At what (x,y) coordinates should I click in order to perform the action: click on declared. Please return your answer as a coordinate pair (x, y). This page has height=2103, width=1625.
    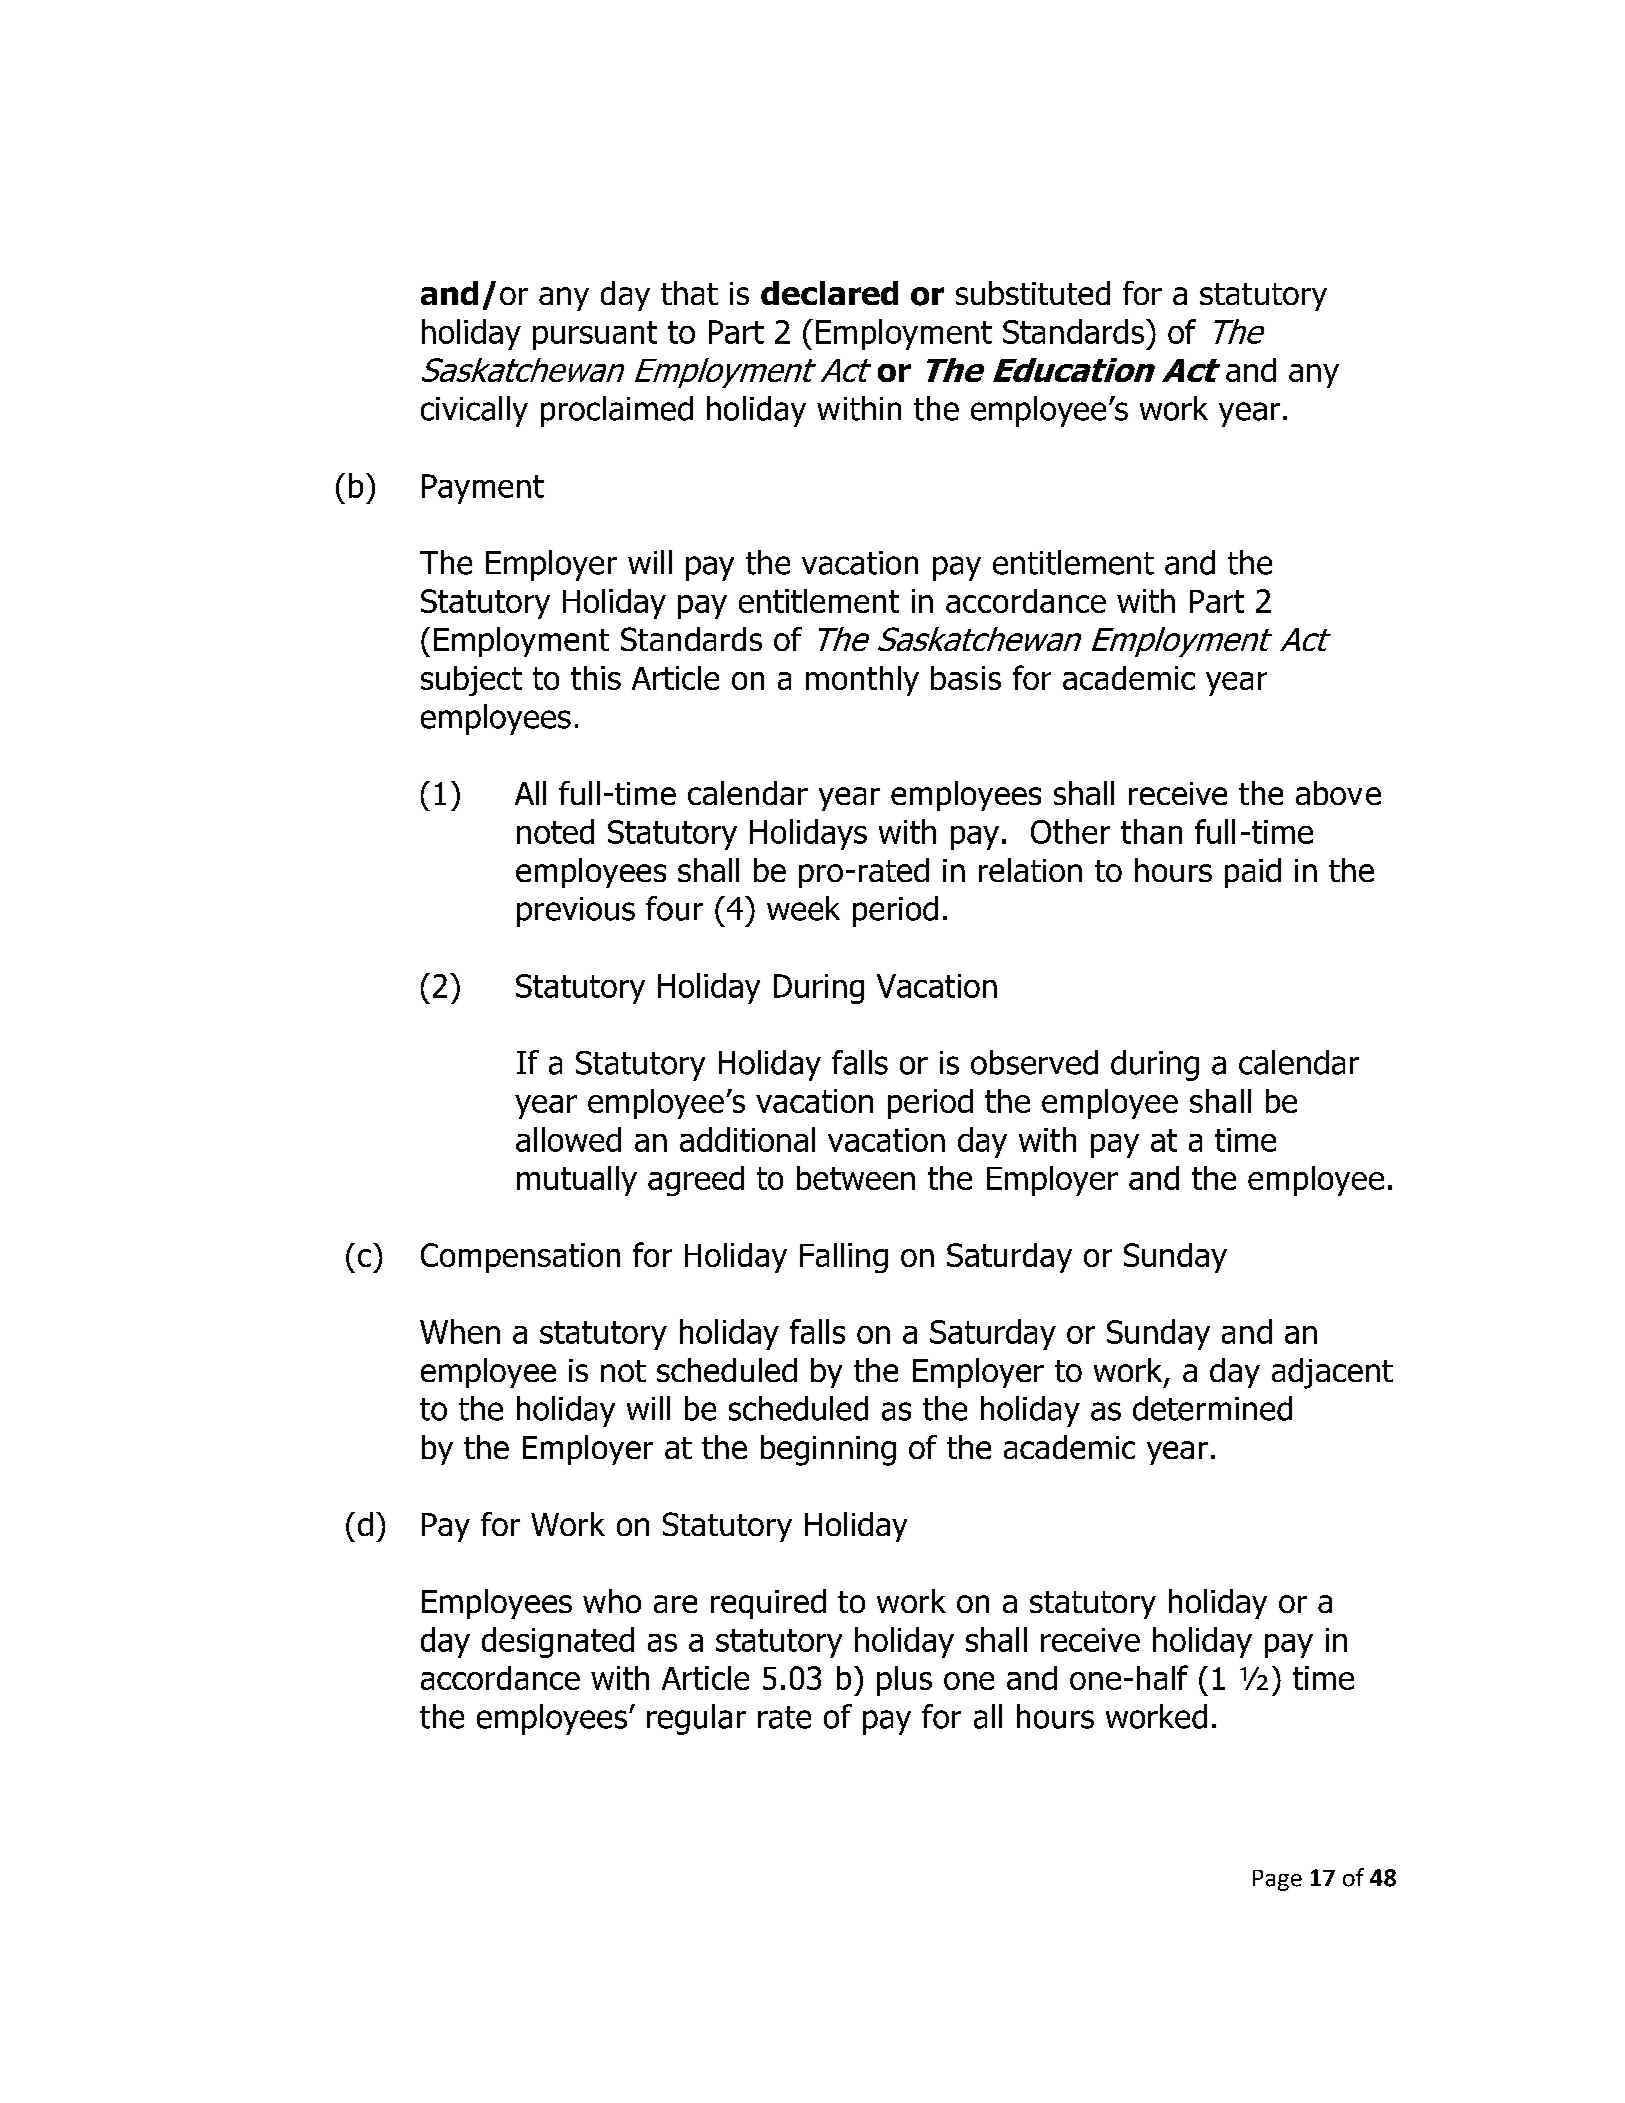
    Looking at the image, I should click on (829, 293).
